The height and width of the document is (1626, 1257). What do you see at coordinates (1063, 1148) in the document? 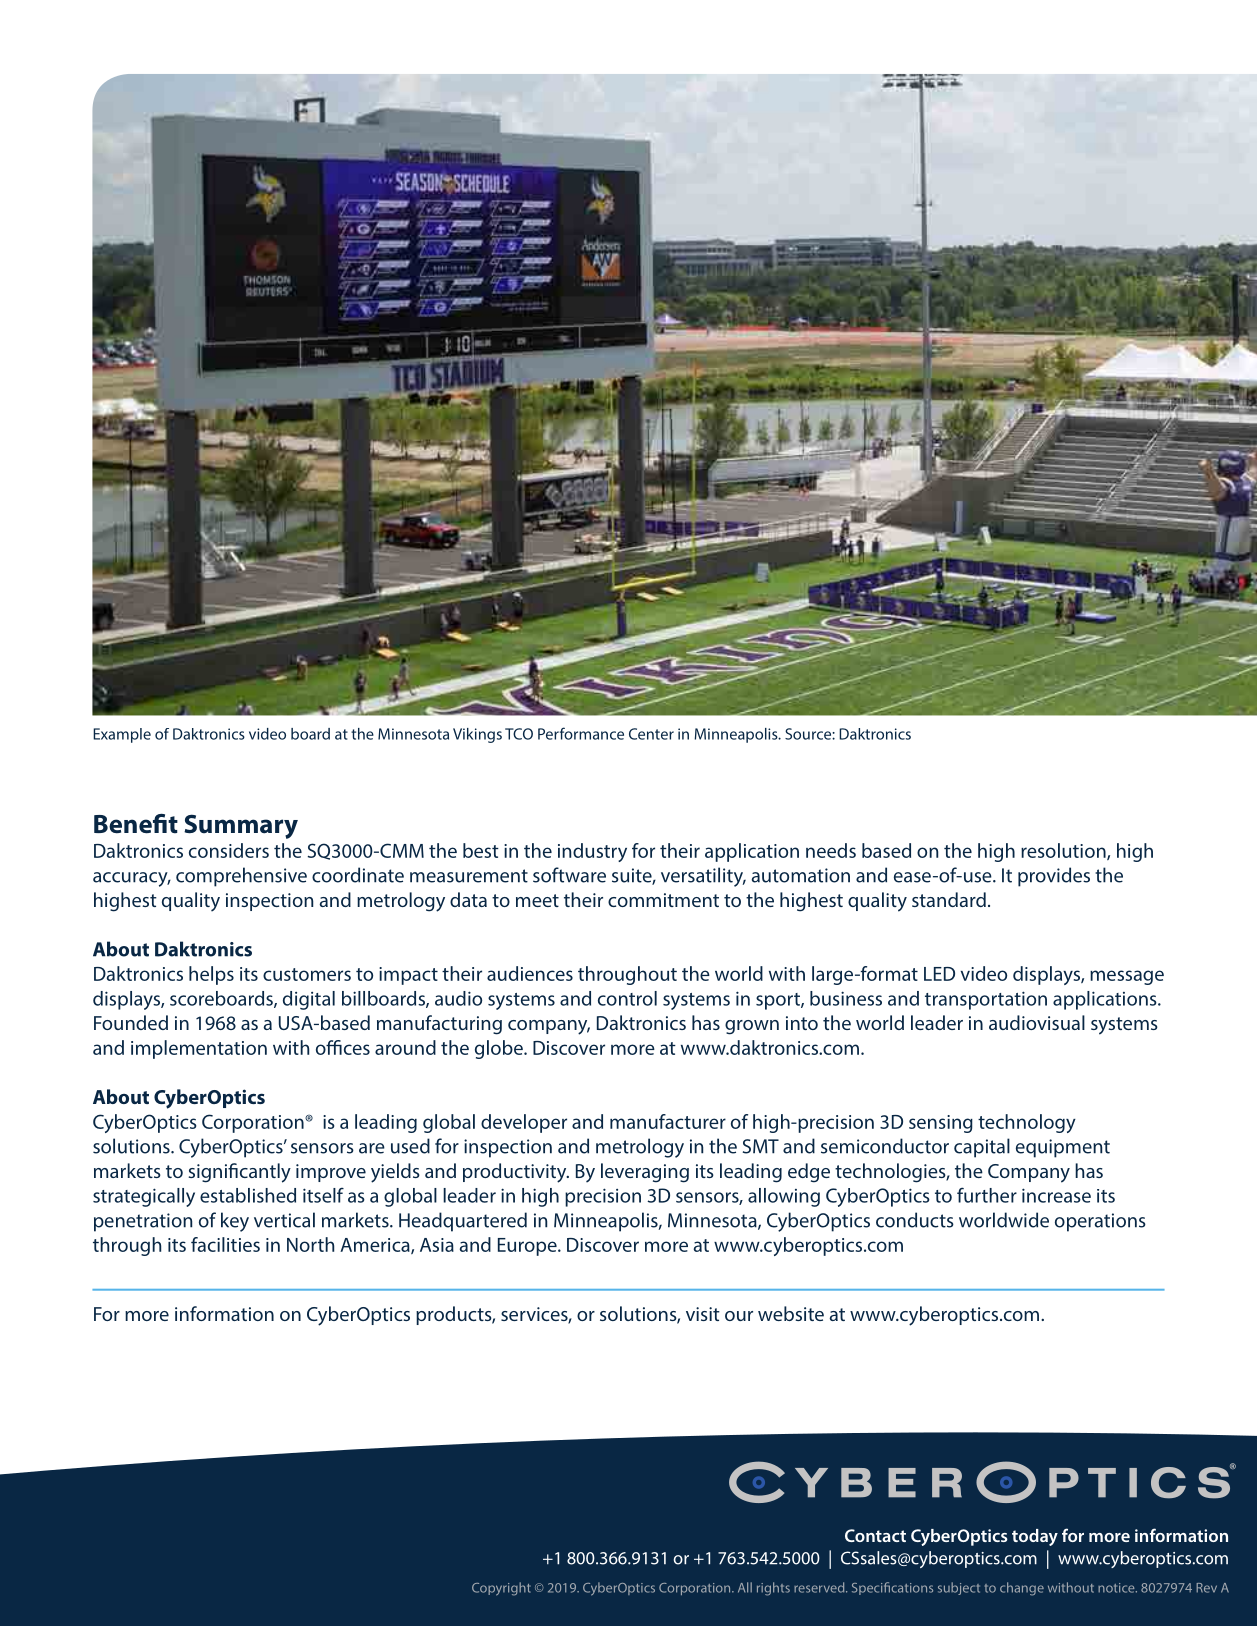
I see `equipment` at bounding box center [1063, 1148].
